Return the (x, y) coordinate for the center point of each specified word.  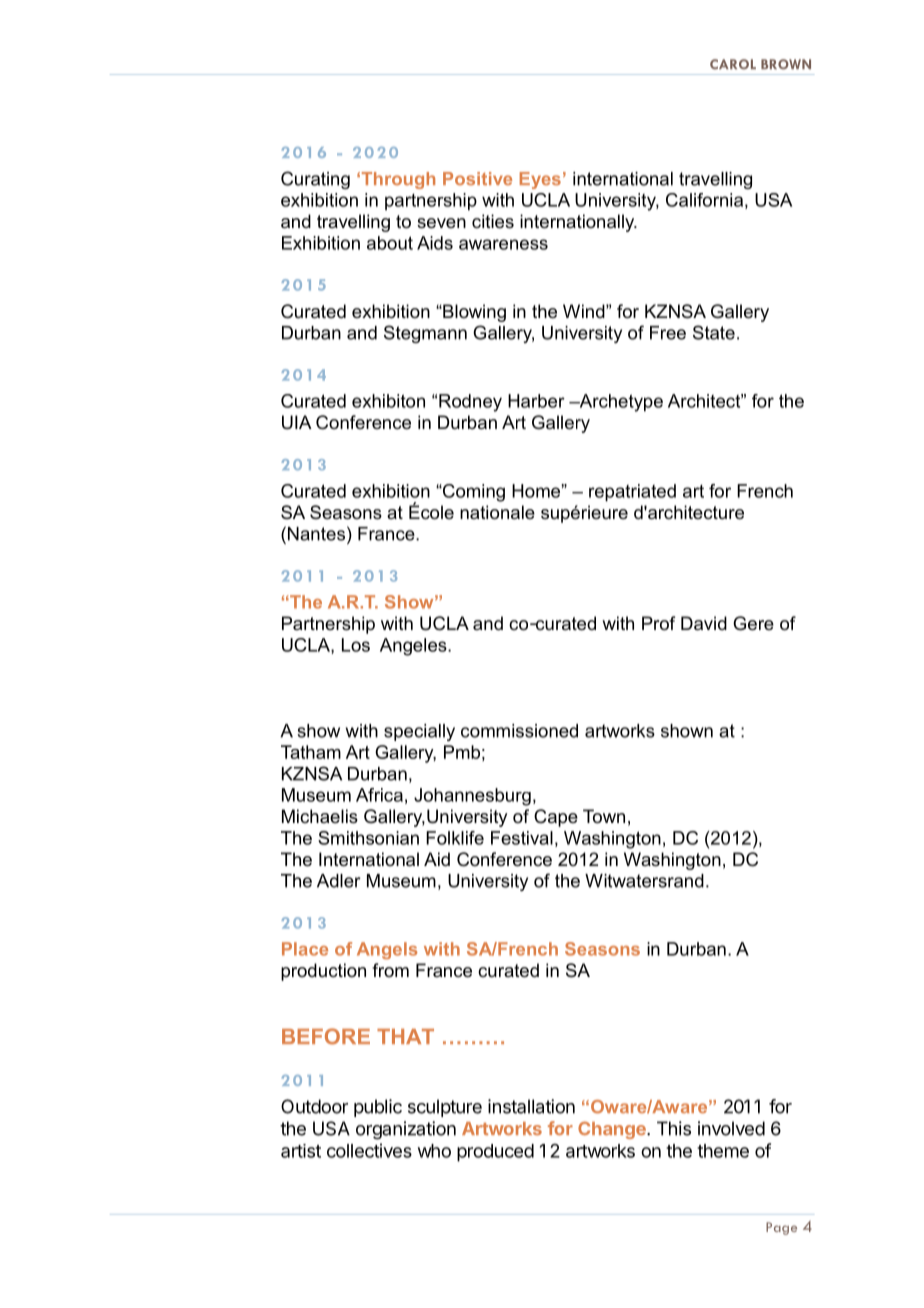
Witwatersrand (644, 881)
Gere (753, 623)
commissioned (519, 731)
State (714, 332)
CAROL (733, 64)
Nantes (316, 534)
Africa (379, 795)
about (390, 243)
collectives (369, 1150)
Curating (315, 180)
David (704, 623)
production (323, 972)
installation (531, 1106)
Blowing (473, 313)
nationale (497, 512)
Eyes (540, 180)
